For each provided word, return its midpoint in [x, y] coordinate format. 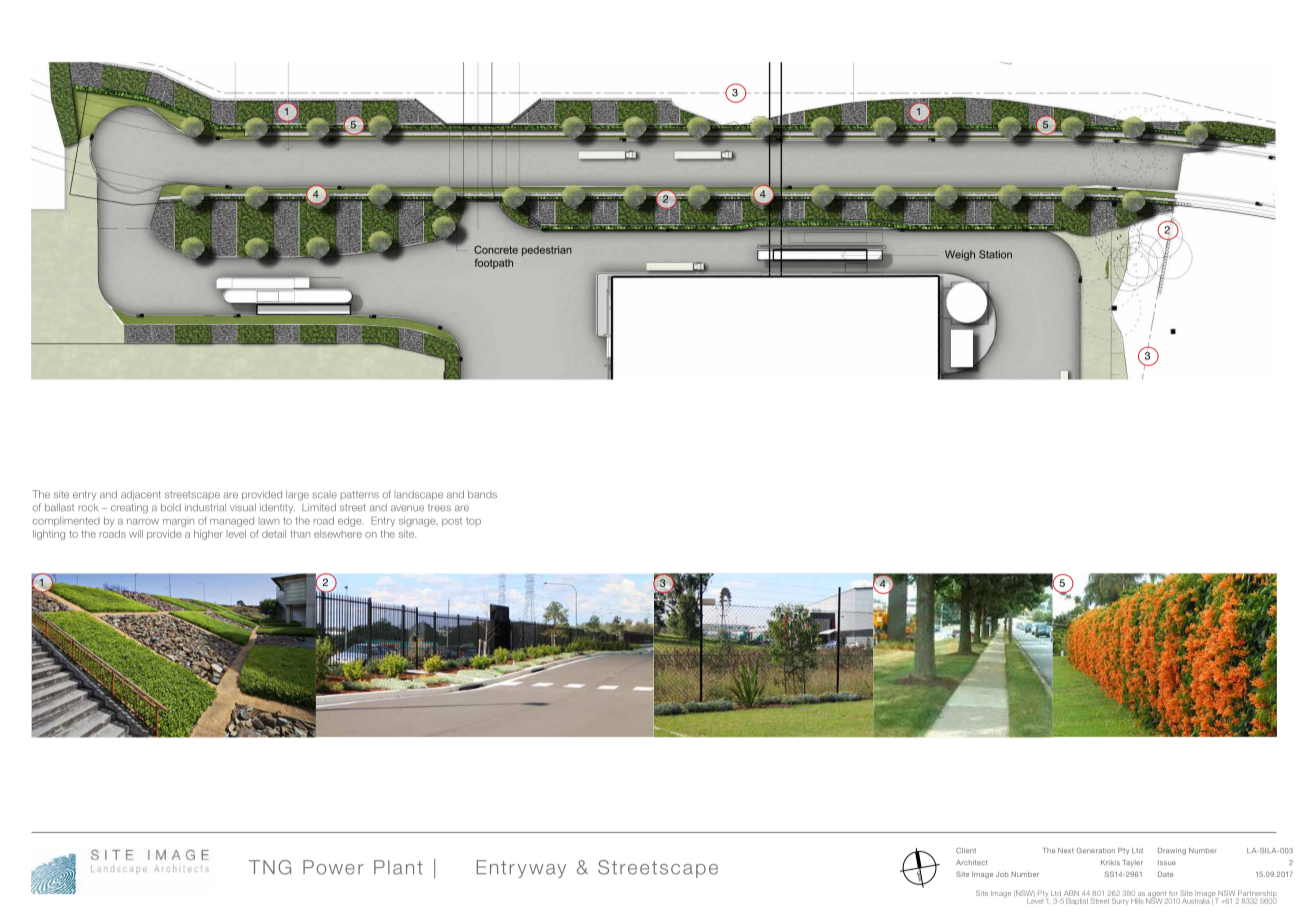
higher [208, 535]
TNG [270, 867]
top [473, 521]
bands [482, 494]
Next [1066, 850]
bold [171, 507]
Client [966, 850]
